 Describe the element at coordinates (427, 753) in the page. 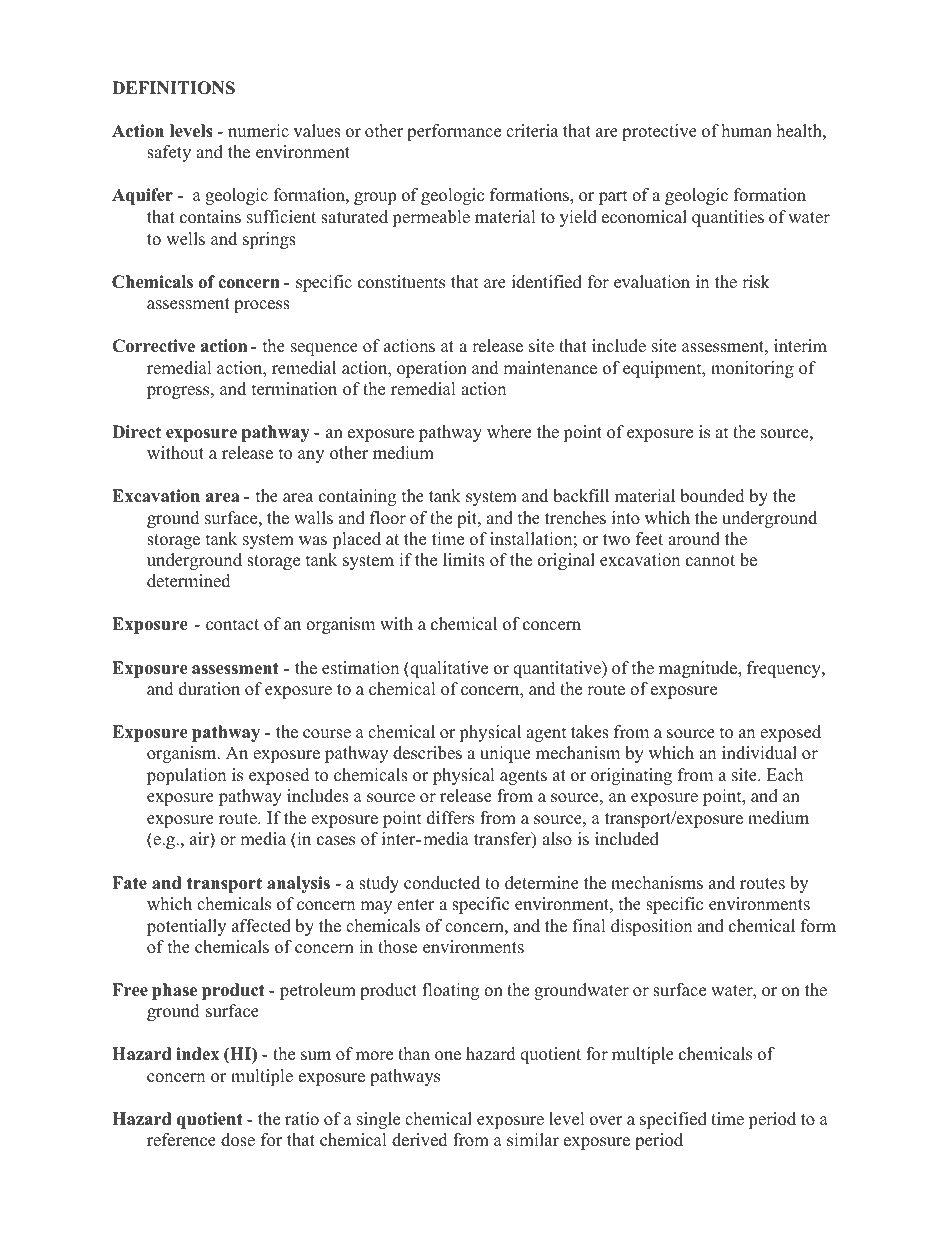

I see `describes` at that location.
